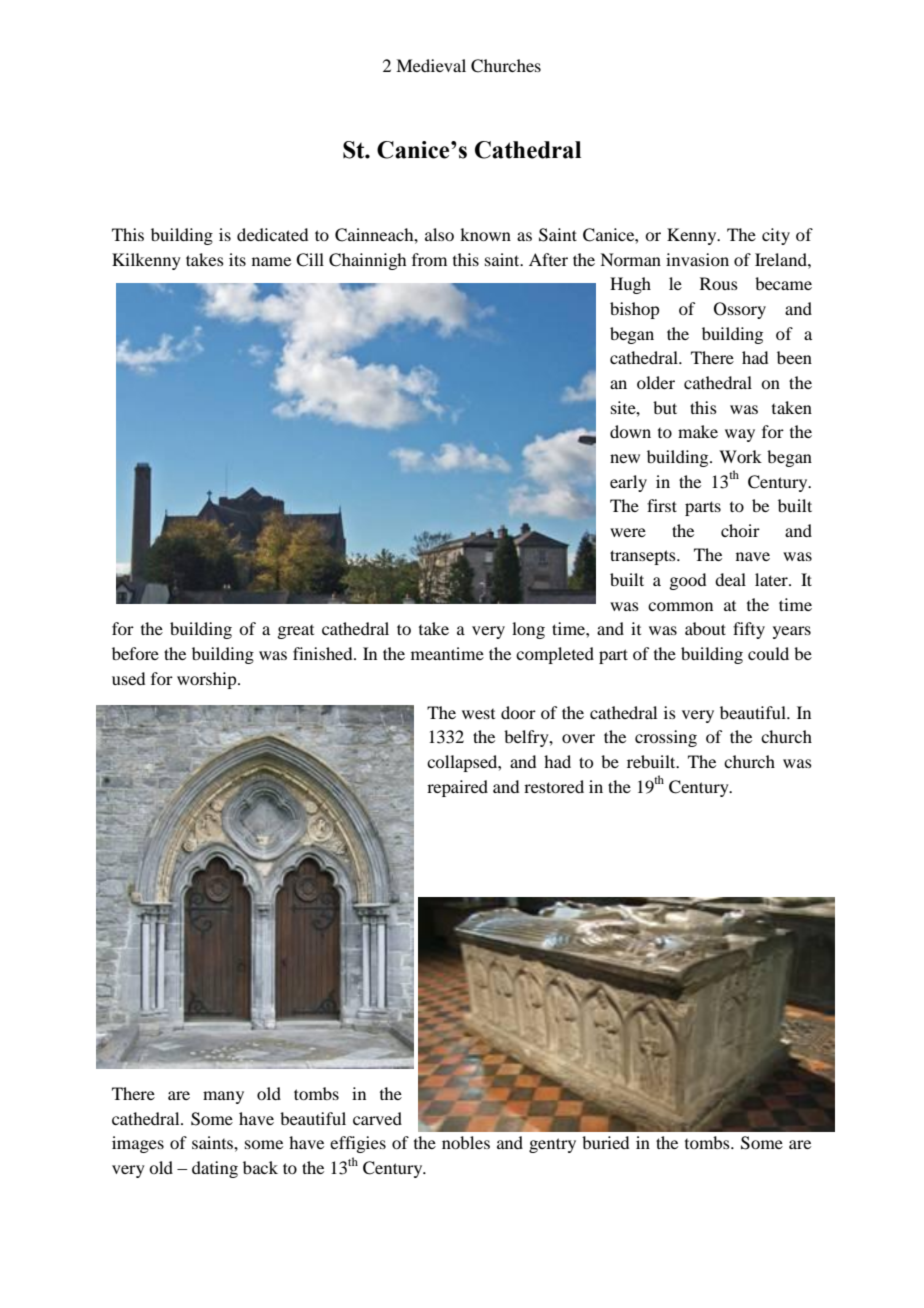 This page has height=1308, width=924. What do you see at coordinates (431, 65) in the page?
I see `Medieval` at bounding box center [431, 65].
